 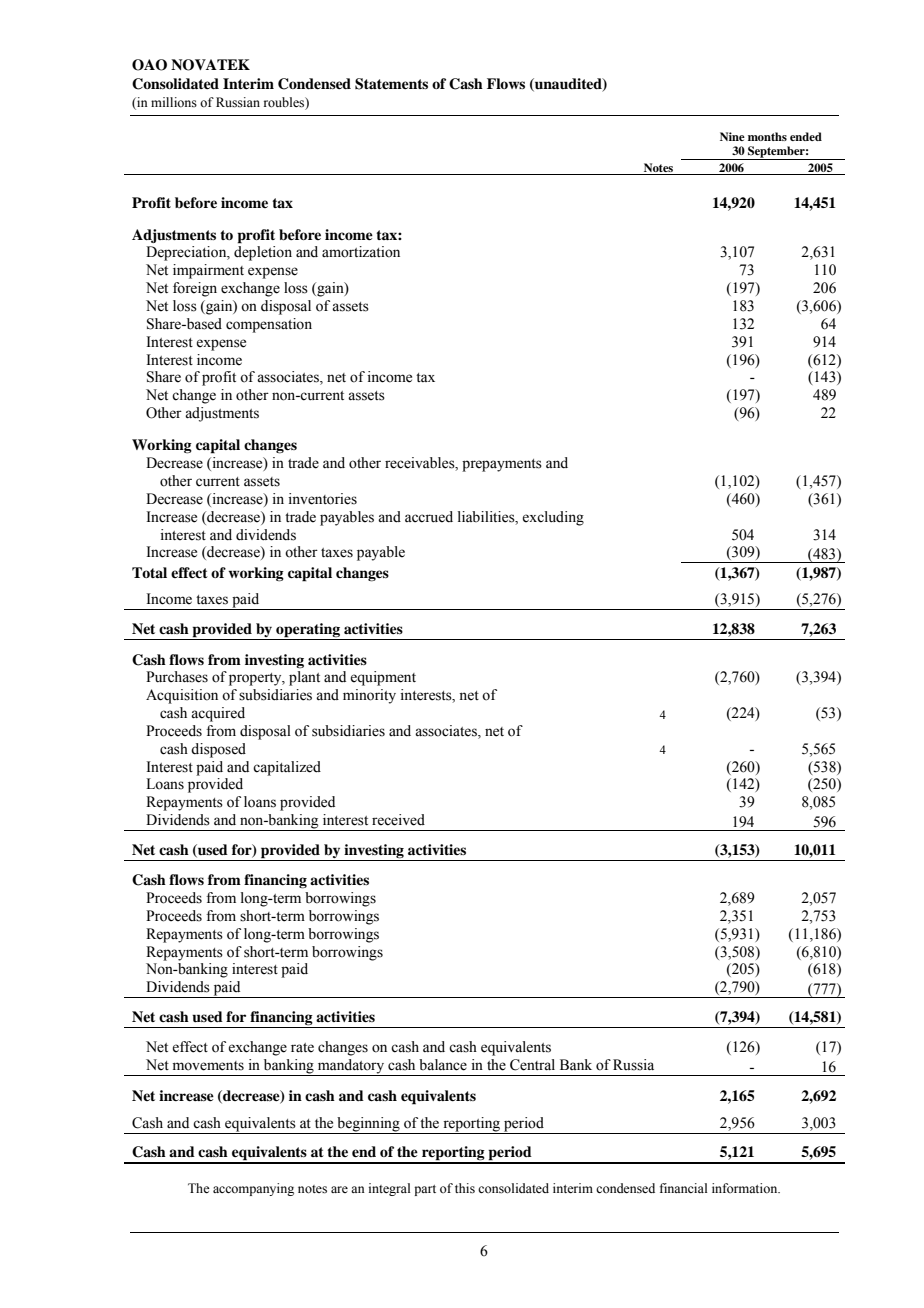 I want to click on received, so click(x=398, y=820).
